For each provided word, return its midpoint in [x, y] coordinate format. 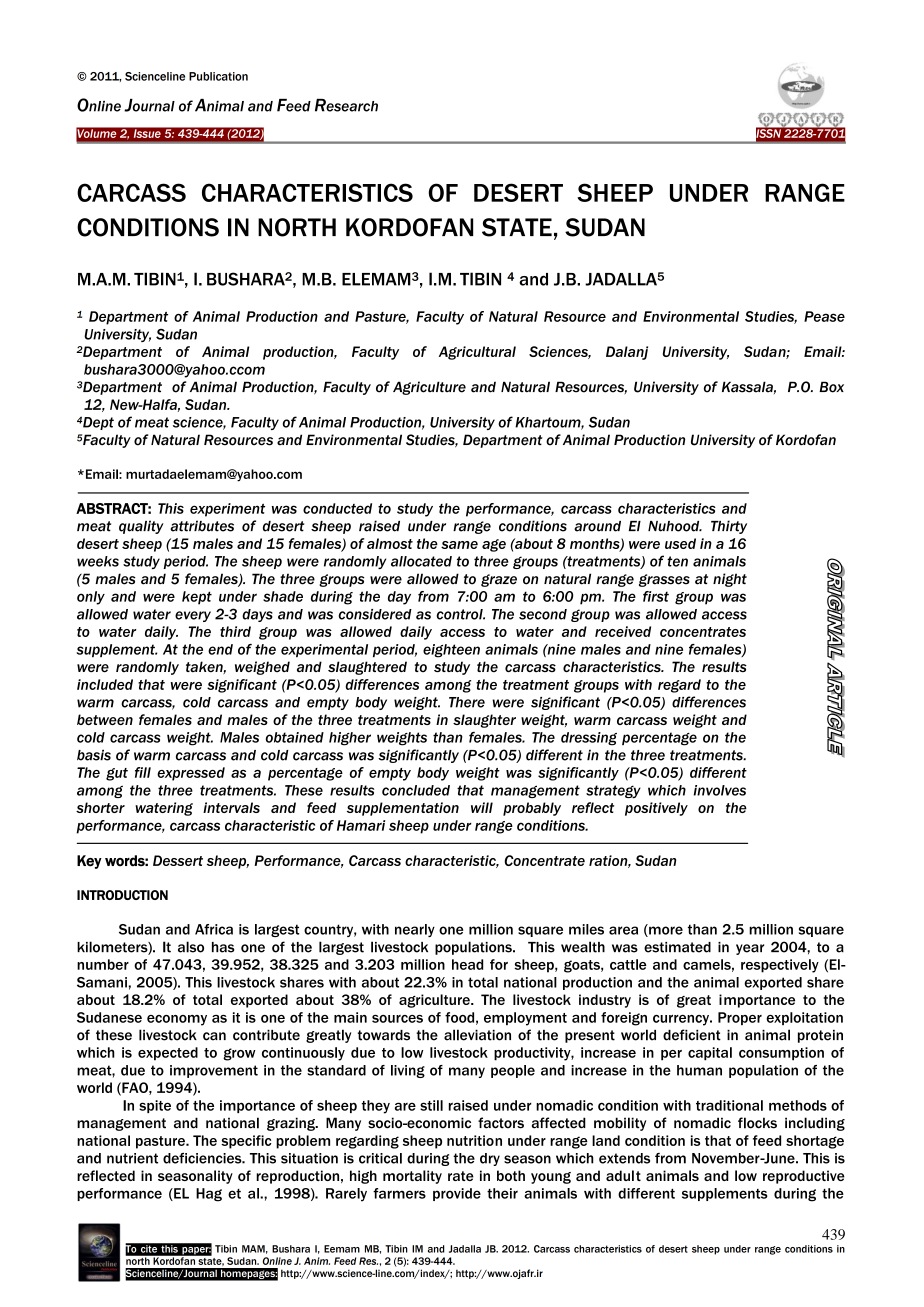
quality [141, 527]
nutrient [132, 1158]
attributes [202, 526]
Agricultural [477, 353]
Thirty [729, 527]
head [467, 964]
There [467, 702]
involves [720, 790]
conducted [337, 508]
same [459, 545]
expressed [191, 774]
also [191, 947]
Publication [218, 76]
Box [831, 387]
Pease [824, 316]
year [750, 949]
